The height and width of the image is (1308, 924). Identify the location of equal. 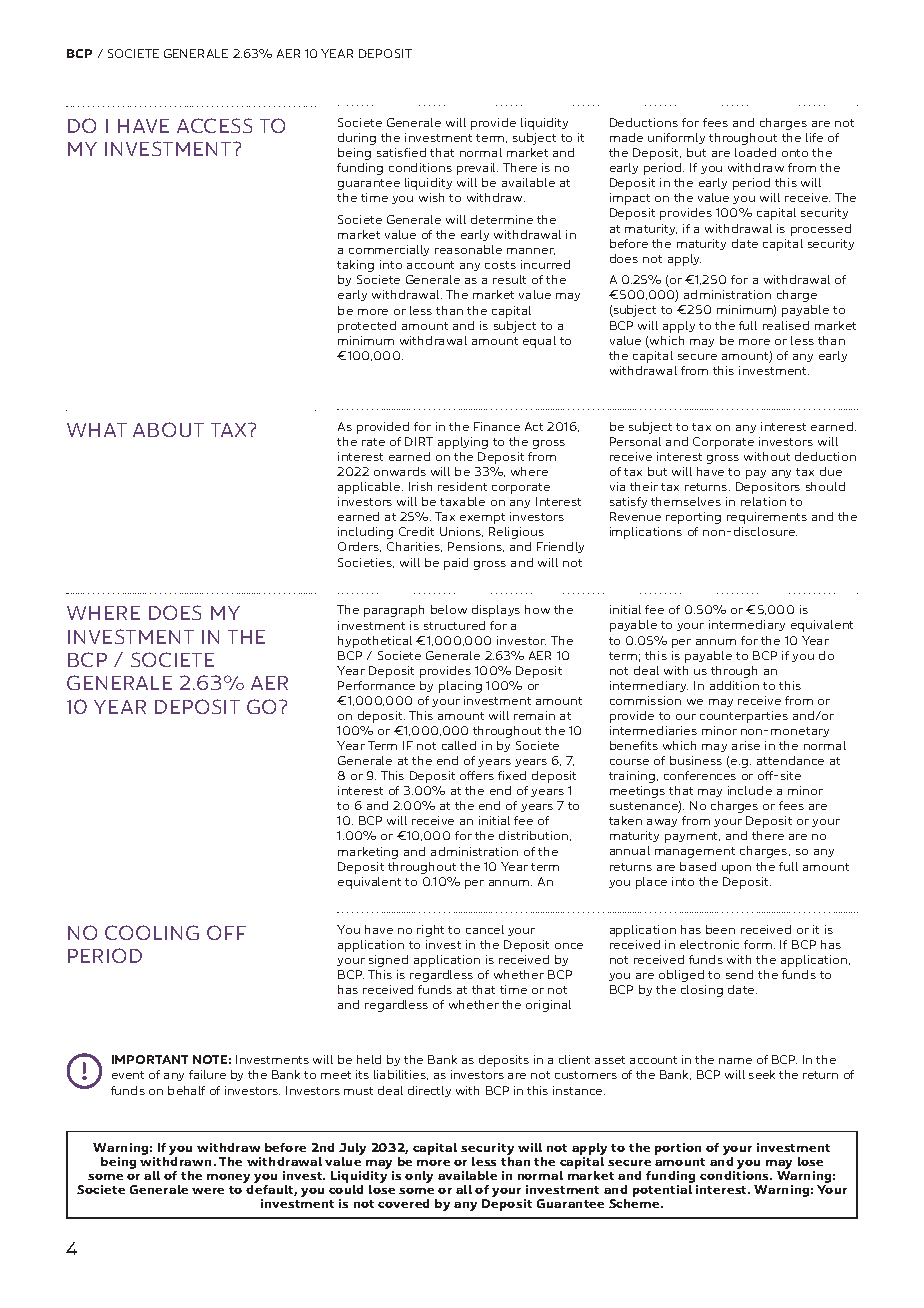
(539, 342).
